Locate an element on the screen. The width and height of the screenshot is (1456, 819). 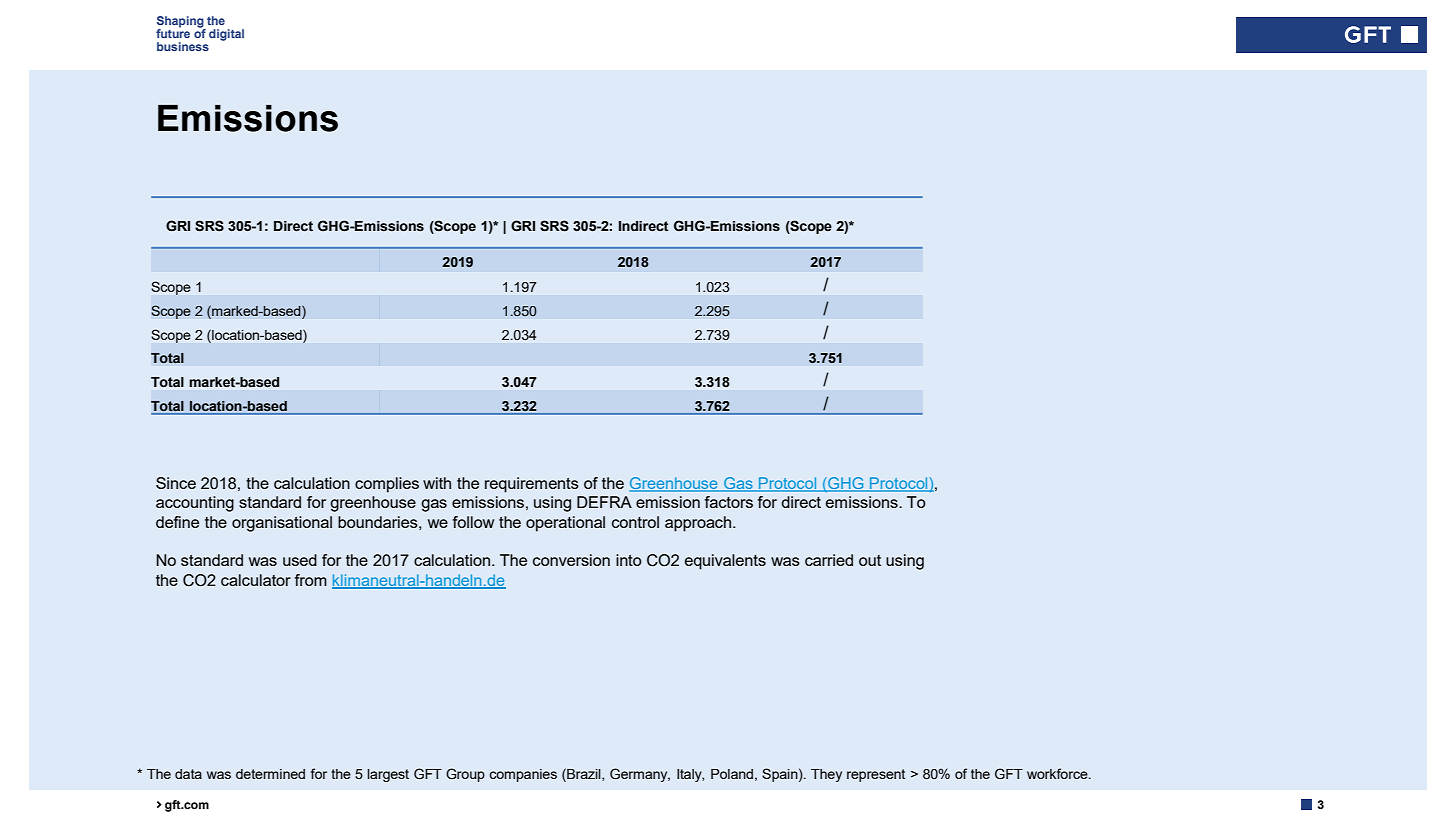
determined is located at coordinates (270, 774).
